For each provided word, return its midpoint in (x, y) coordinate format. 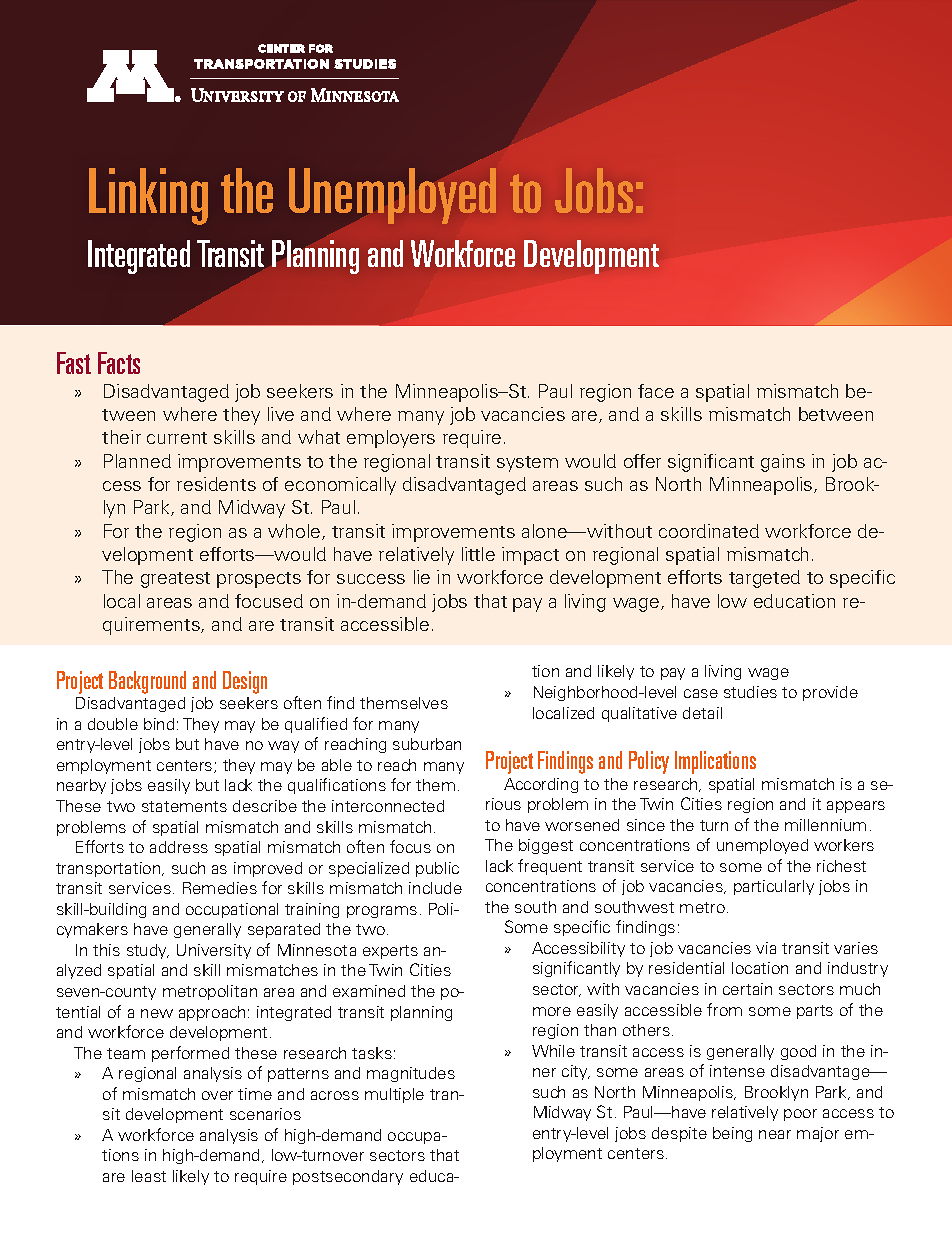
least (149, 1176)
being (732, 1134)
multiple (394, 1095)
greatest (175, 580)
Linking (148, 196)
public (437, 869)
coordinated (709, 531)
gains (783, 463)
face (656, 391)
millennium (825, 825)
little (478, 554)
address (179, 847)
